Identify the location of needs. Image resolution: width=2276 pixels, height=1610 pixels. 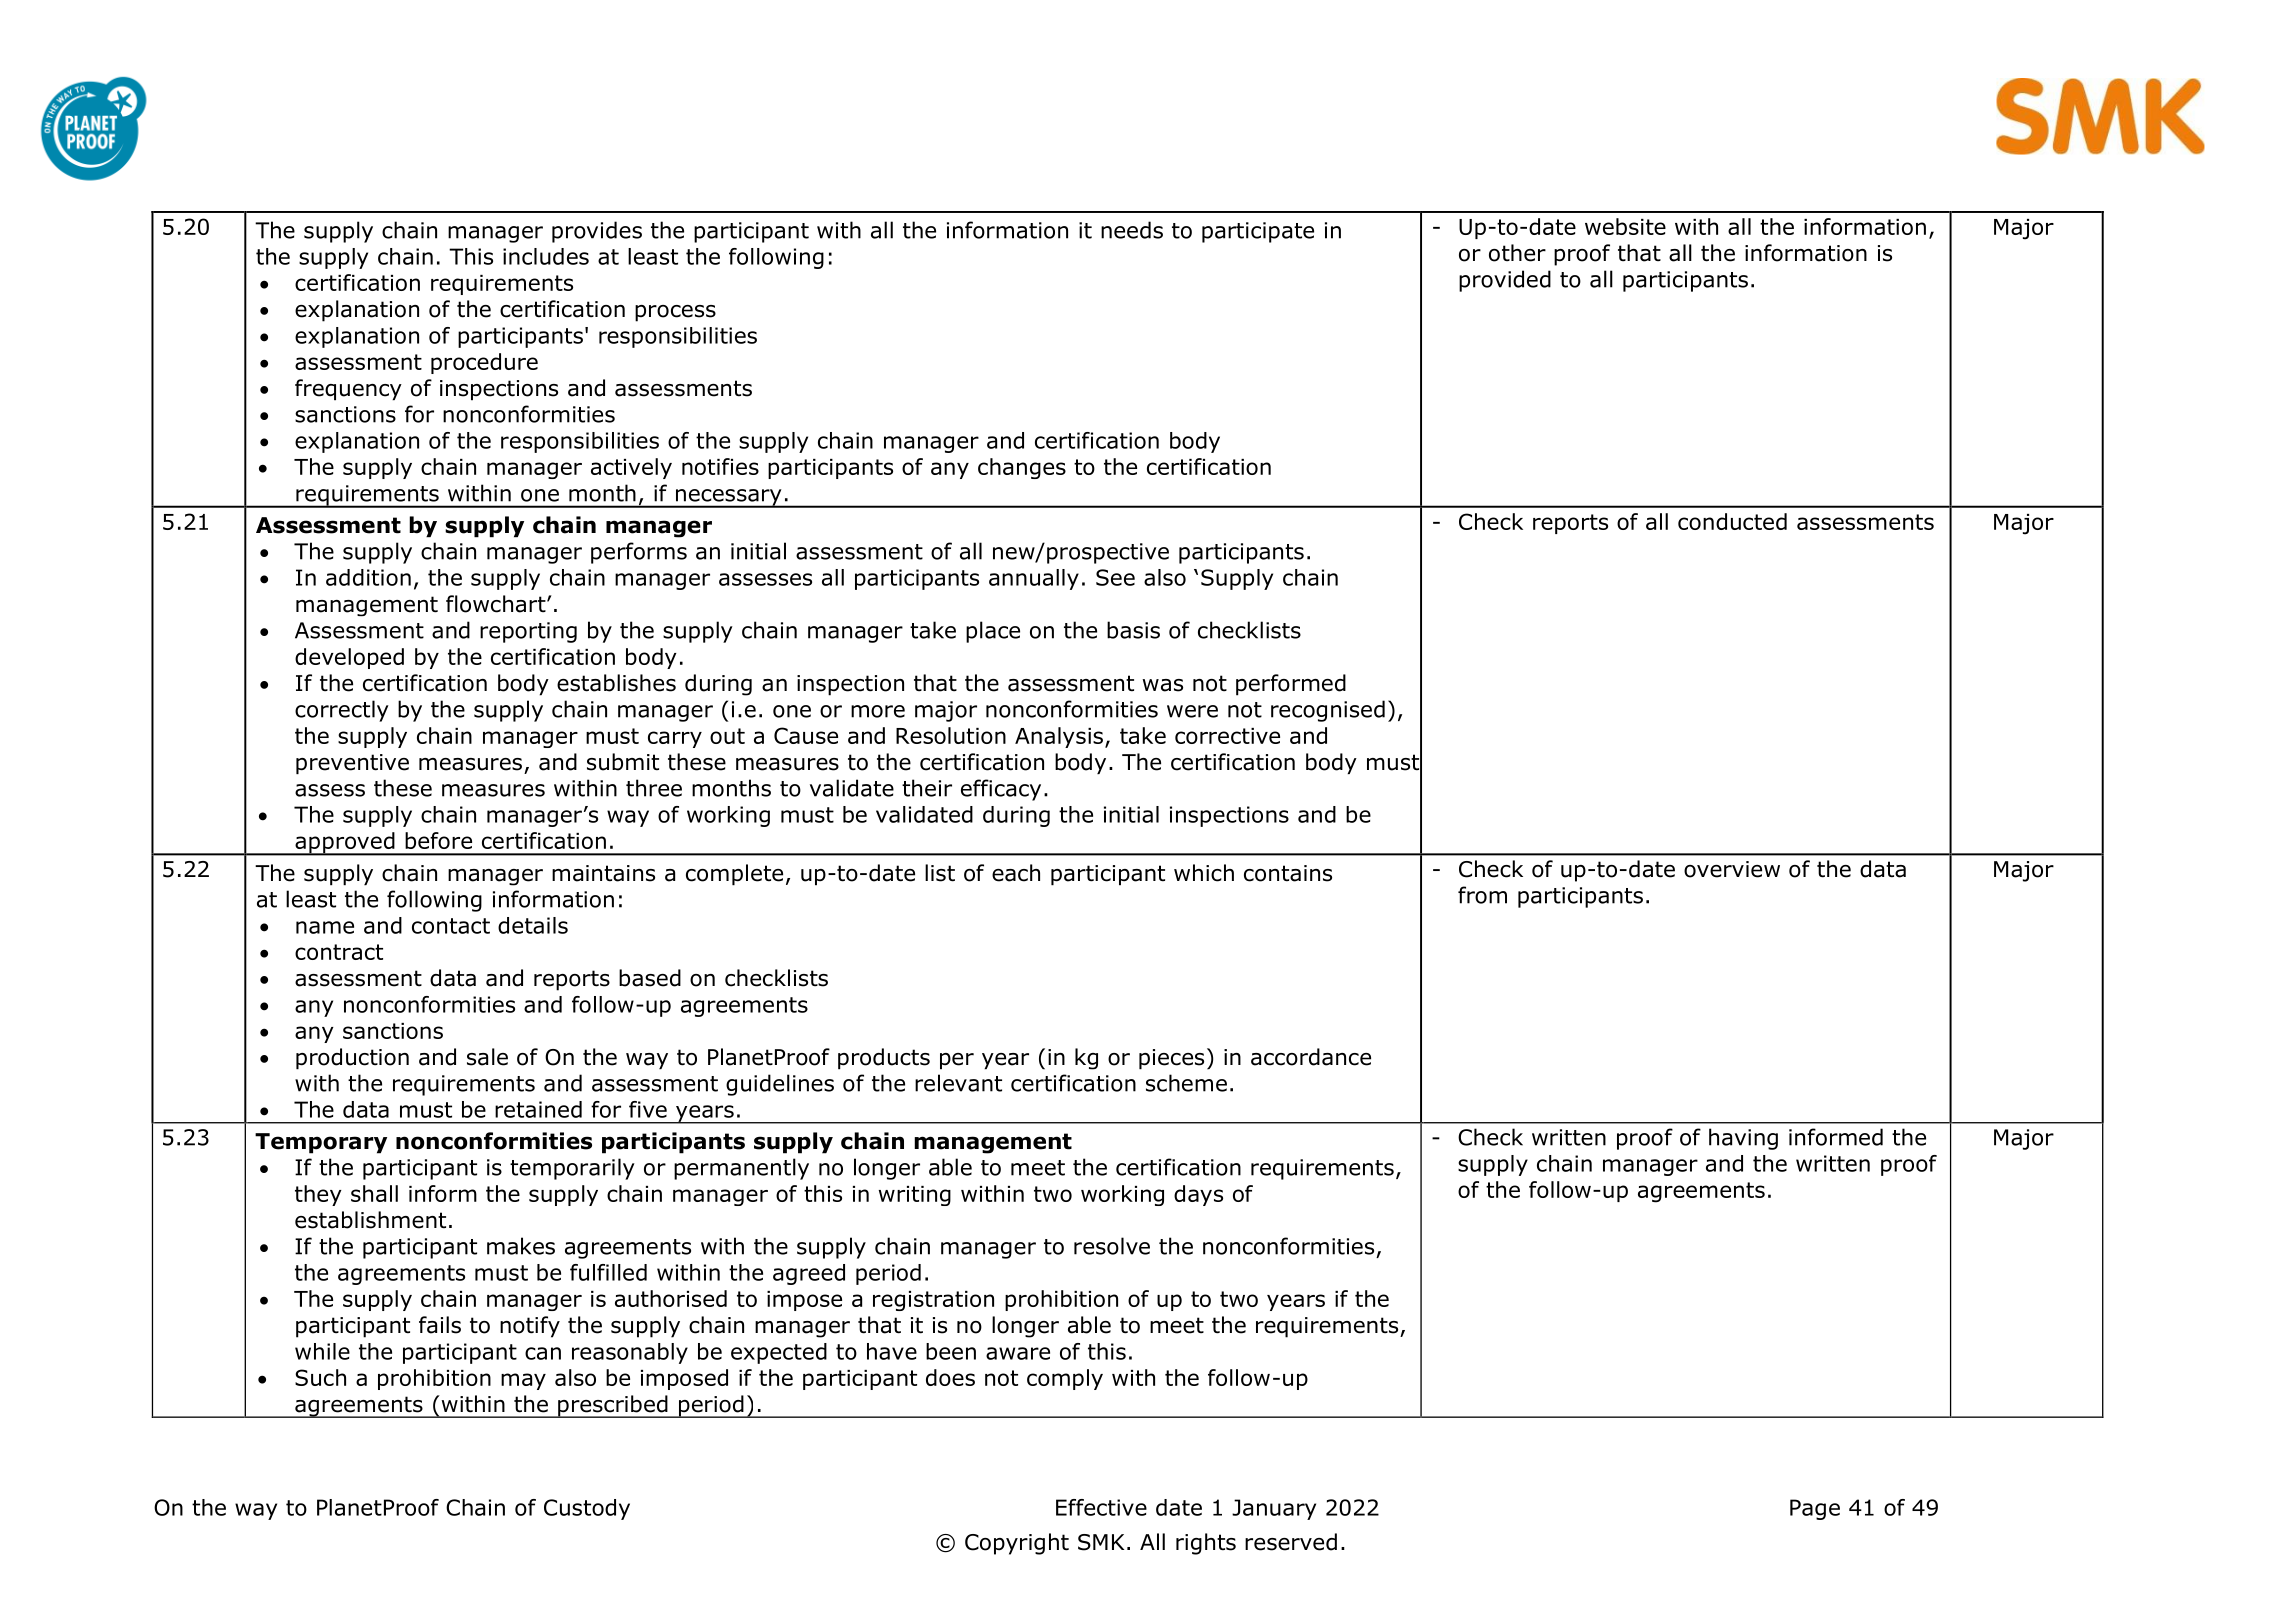
(1132, 230).
